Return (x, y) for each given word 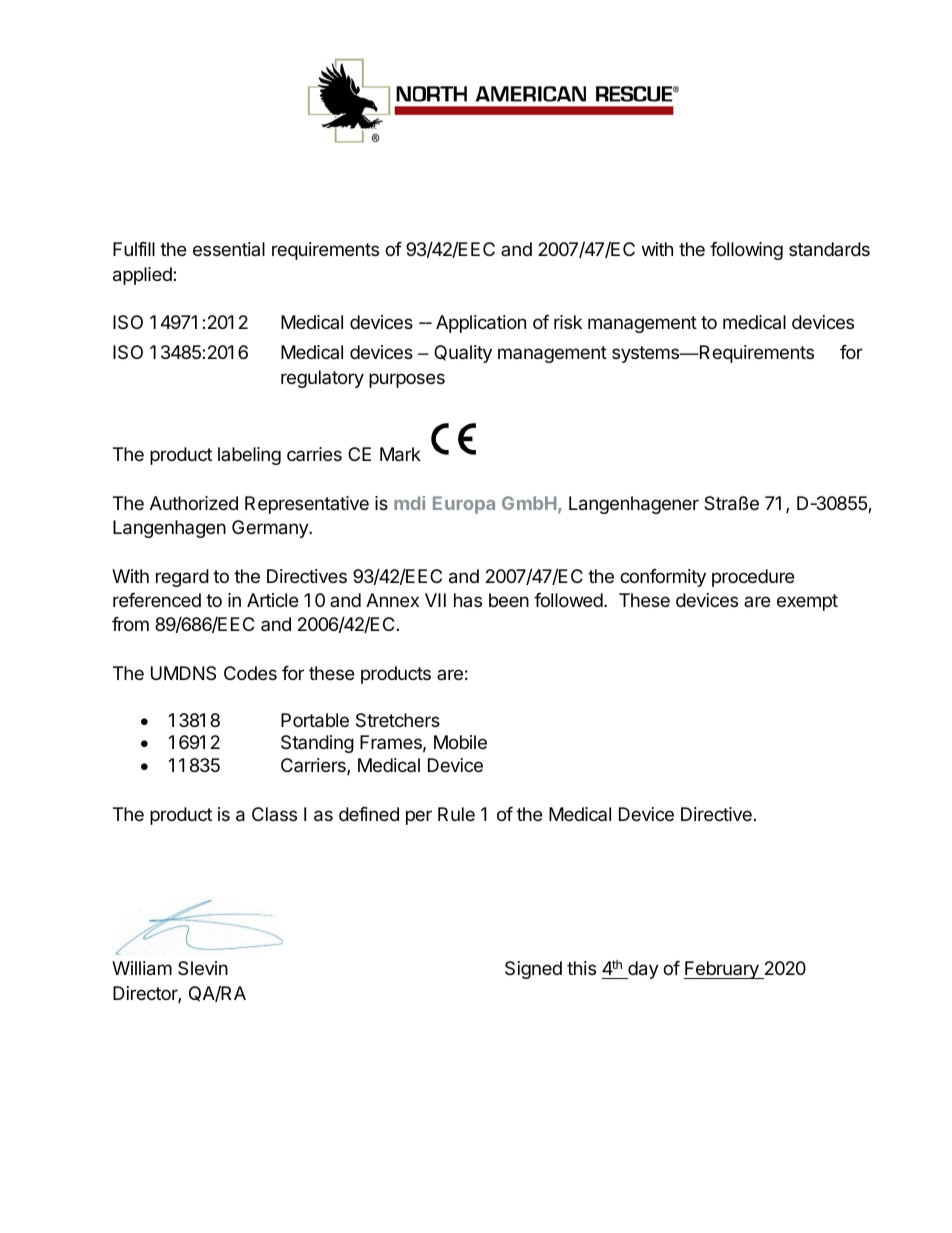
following (746, 251)
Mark (400, 454)
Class (274, 814)
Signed (533, 970)
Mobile (460, 742)
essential (229, 249)
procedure (753, 578)
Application (481, 324)
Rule (456, 814)
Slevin (203, 968)
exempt (807, 602)
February (722, 970)
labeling (249, 456)
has (468, 600)
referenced (157, 600)
